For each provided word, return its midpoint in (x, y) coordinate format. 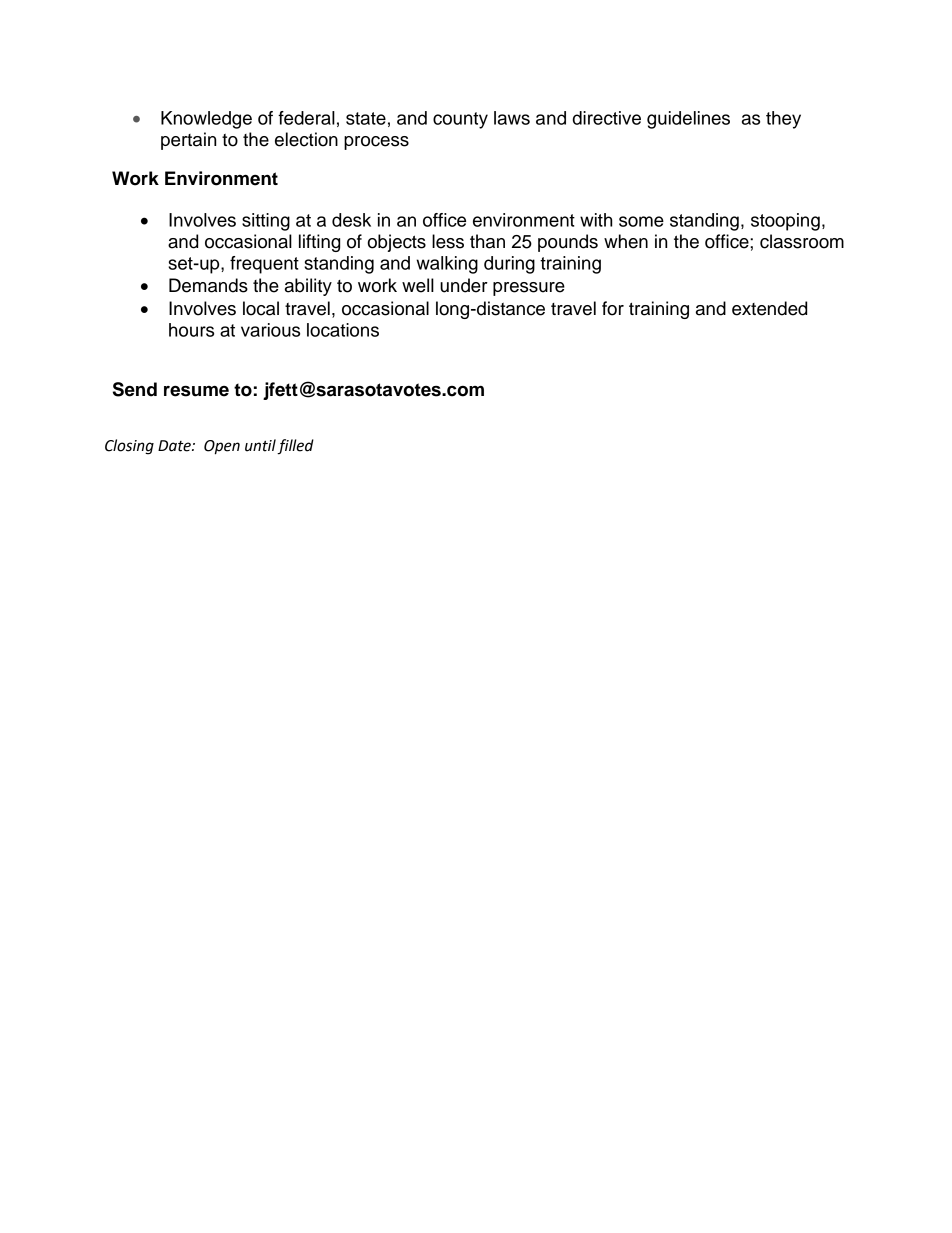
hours (191, 330)
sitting (266, 222)
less (448, 241)
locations (343, 330)
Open (222, 447)
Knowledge (206, 120)
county (460, 120)
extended (769, 308)
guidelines (688, 120)
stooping (785, 222)
